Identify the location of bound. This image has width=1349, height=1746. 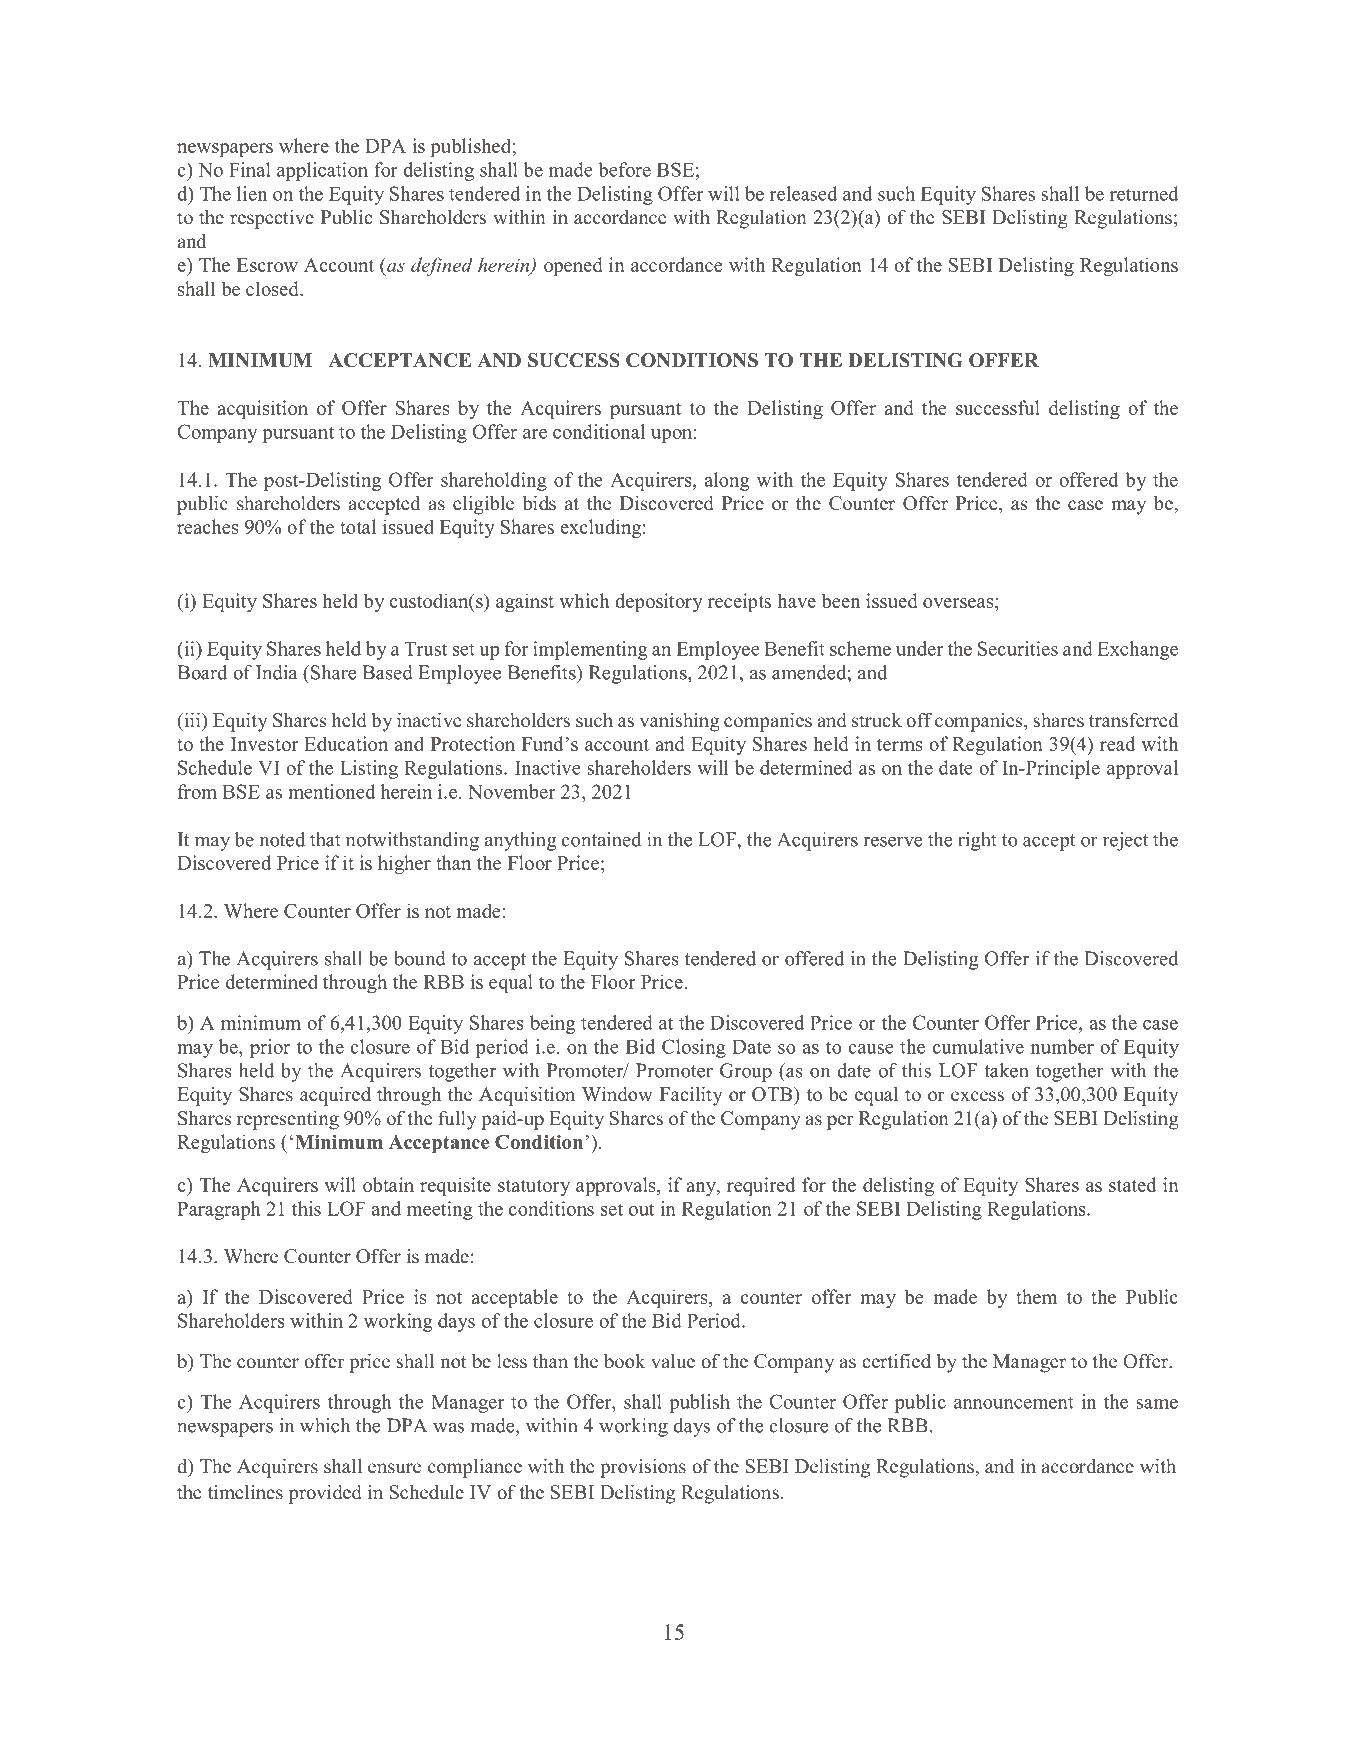
(420, 958).
